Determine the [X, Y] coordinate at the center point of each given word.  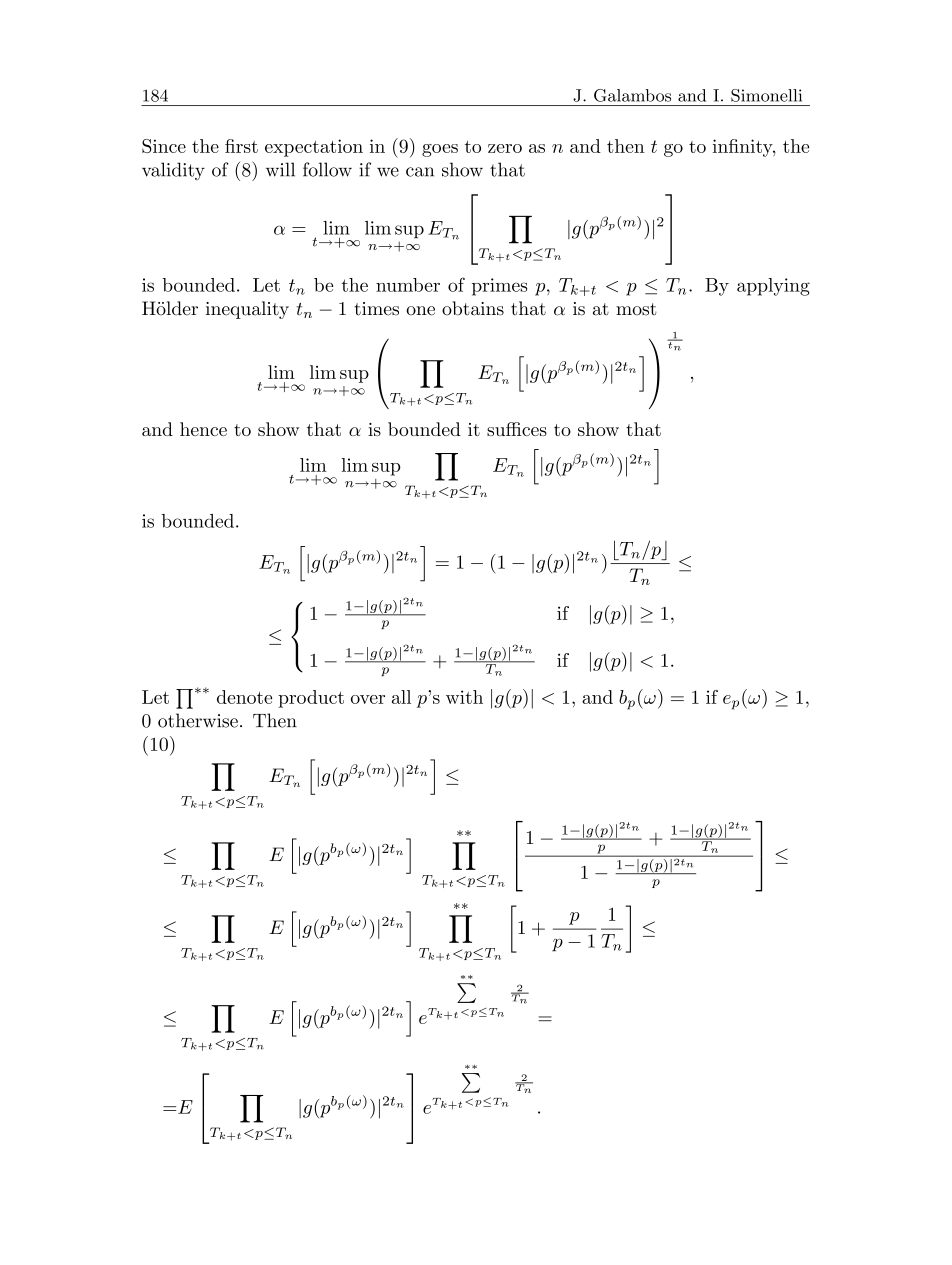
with [464, 697]
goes [440, 150]
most [636, 309]
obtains [473, 308]
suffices [517, 429]
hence [203, 429]
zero [505, 148]
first [241, 146]
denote [244, 697]
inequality [247, 310]
